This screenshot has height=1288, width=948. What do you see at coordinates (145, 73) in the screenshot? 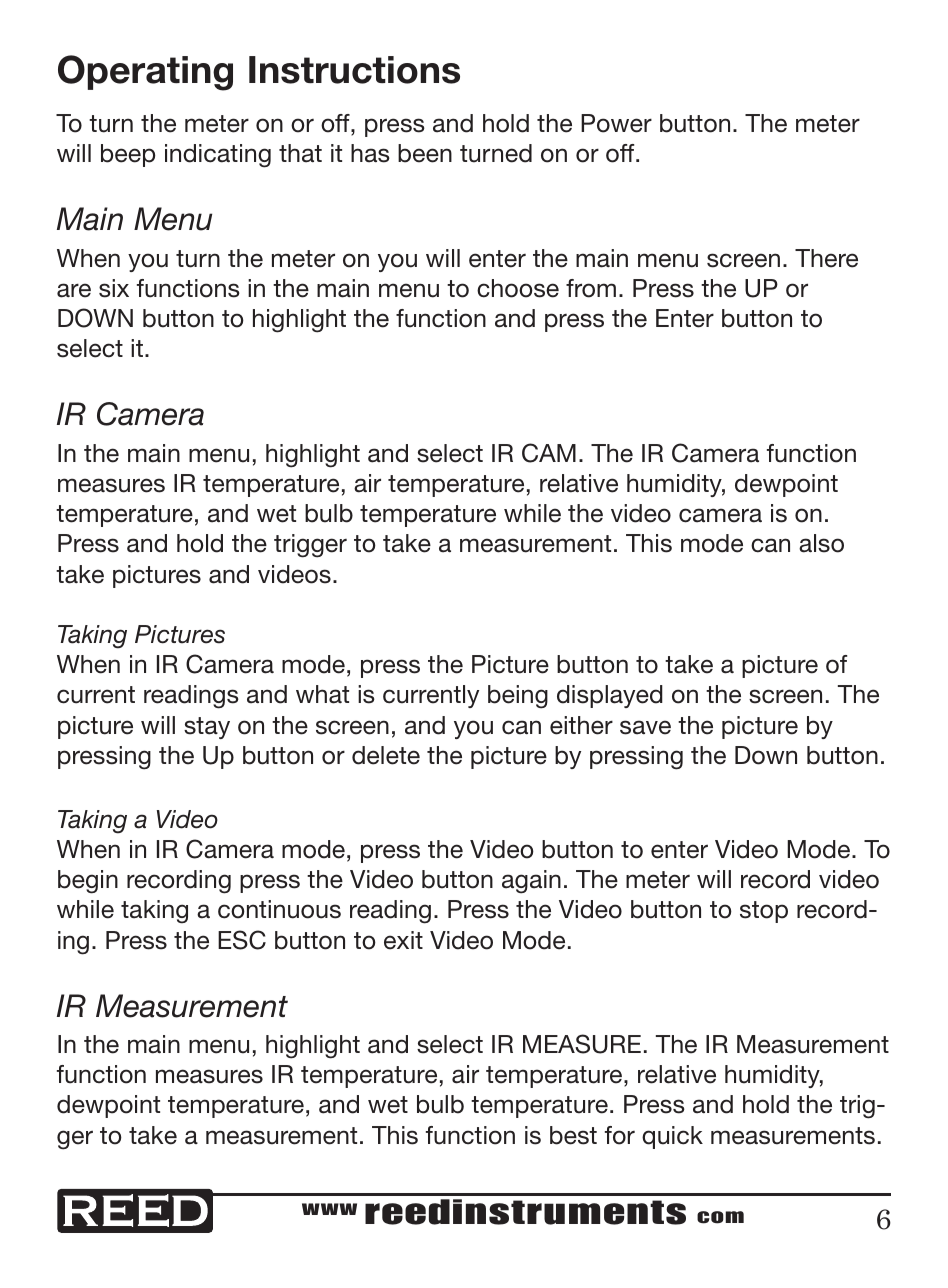
I see `Operating` at bounding box center [145, 73].
